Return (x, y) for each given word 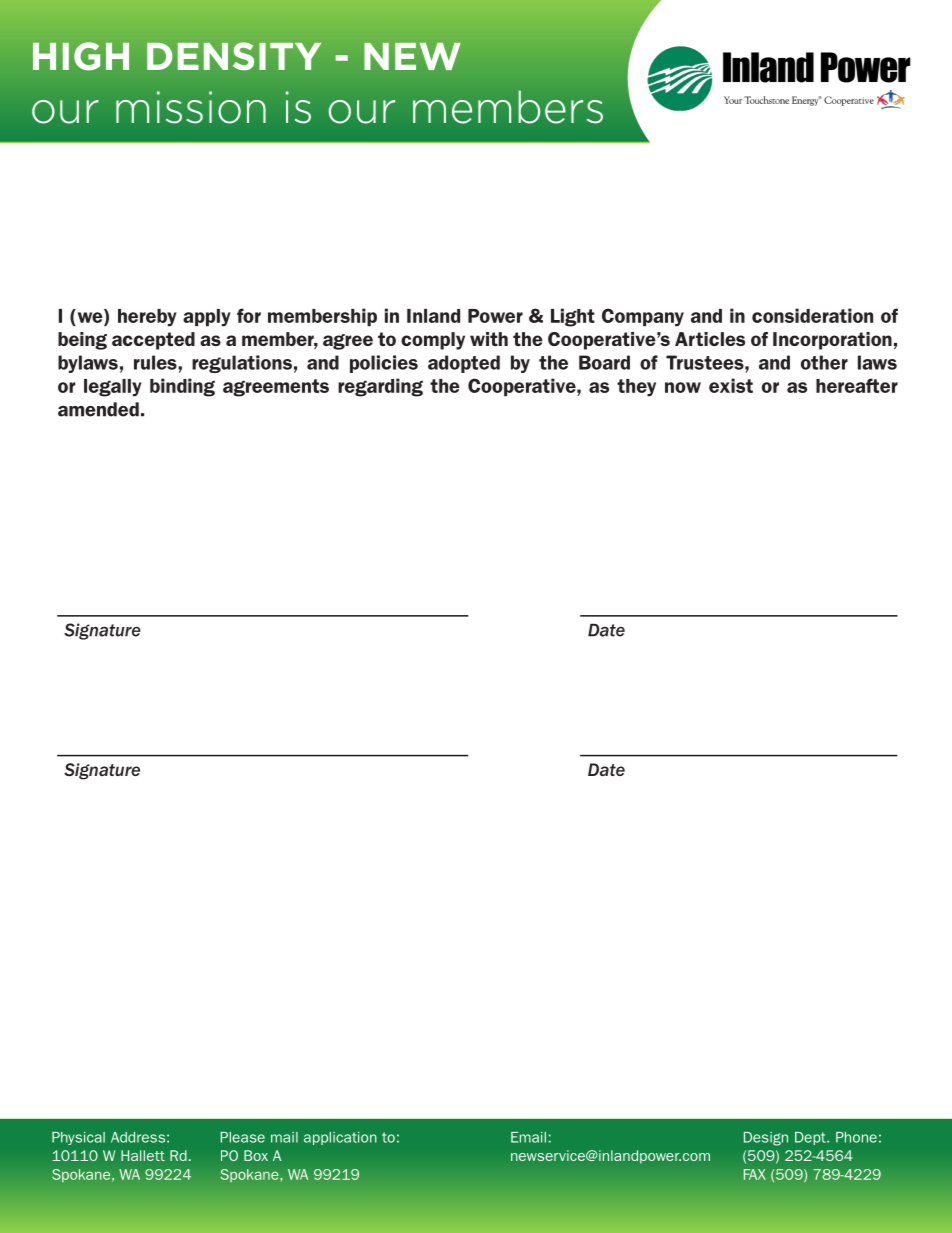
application (340, 1138)
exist (731, 385)
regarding (380, 387)
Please (243, 1137)
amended (98, 409)
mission (191, 107)
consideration (812, 315)
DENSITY (234, 56)
